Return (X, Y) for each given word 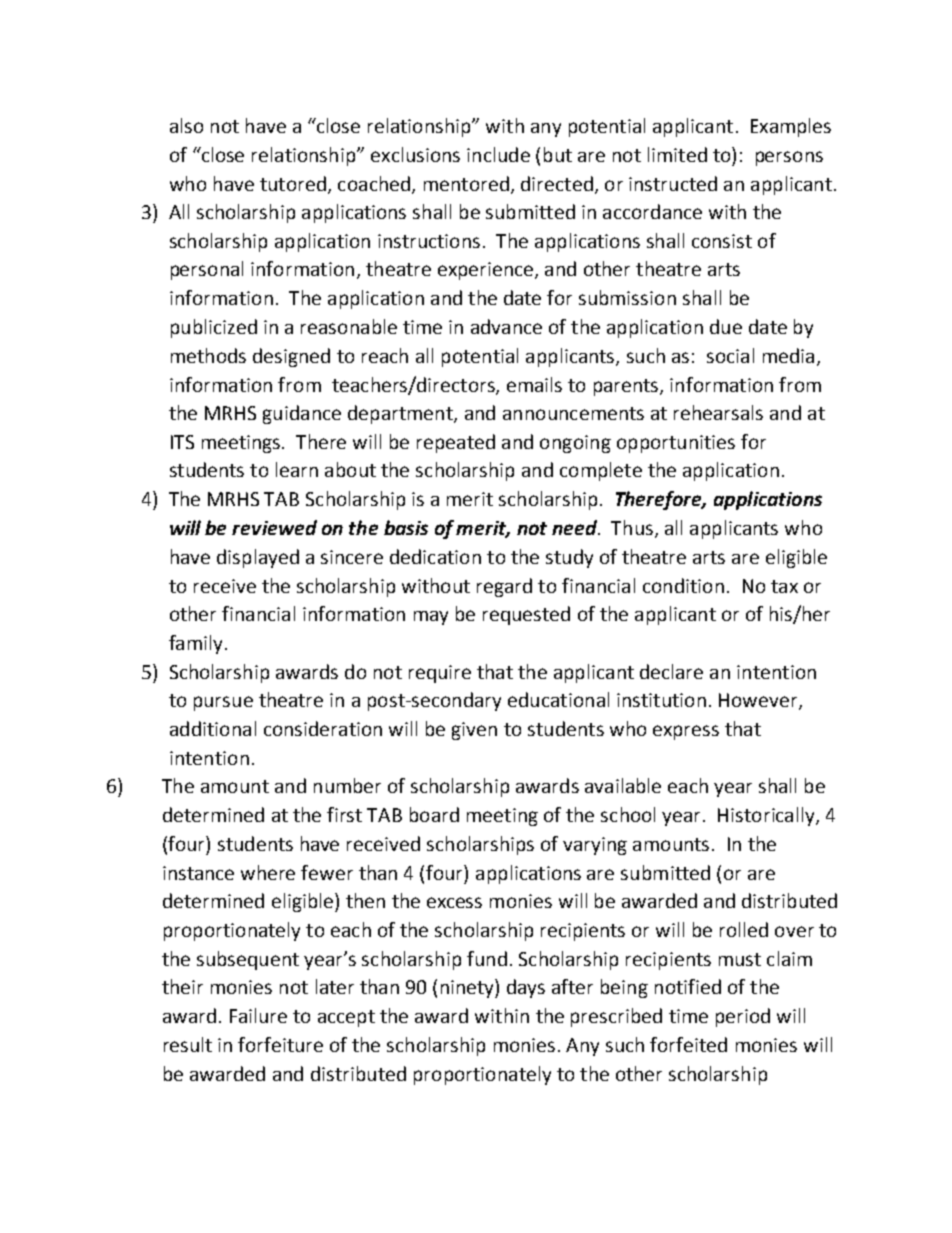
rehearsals (718, 412)
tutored (293, 183)
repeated (456, 443)
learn (297, 469)
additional (213, 728)
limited (677, 154)
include (498, 154)
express (686, 732)
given (474, 731)
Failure (258, 1015)
